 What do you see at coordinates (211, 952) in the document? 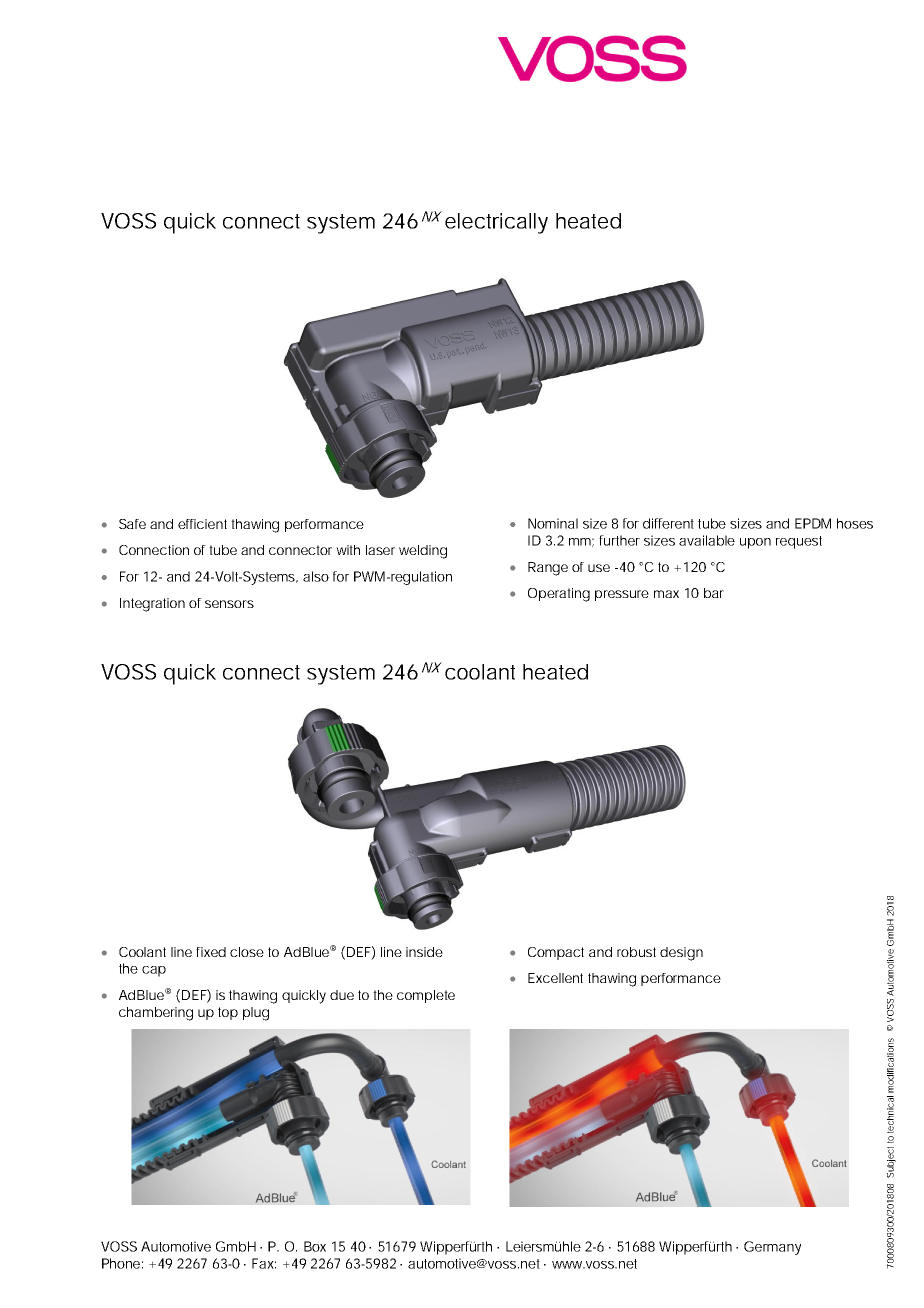
I see `fixed` at bounding box center [211, 952].
